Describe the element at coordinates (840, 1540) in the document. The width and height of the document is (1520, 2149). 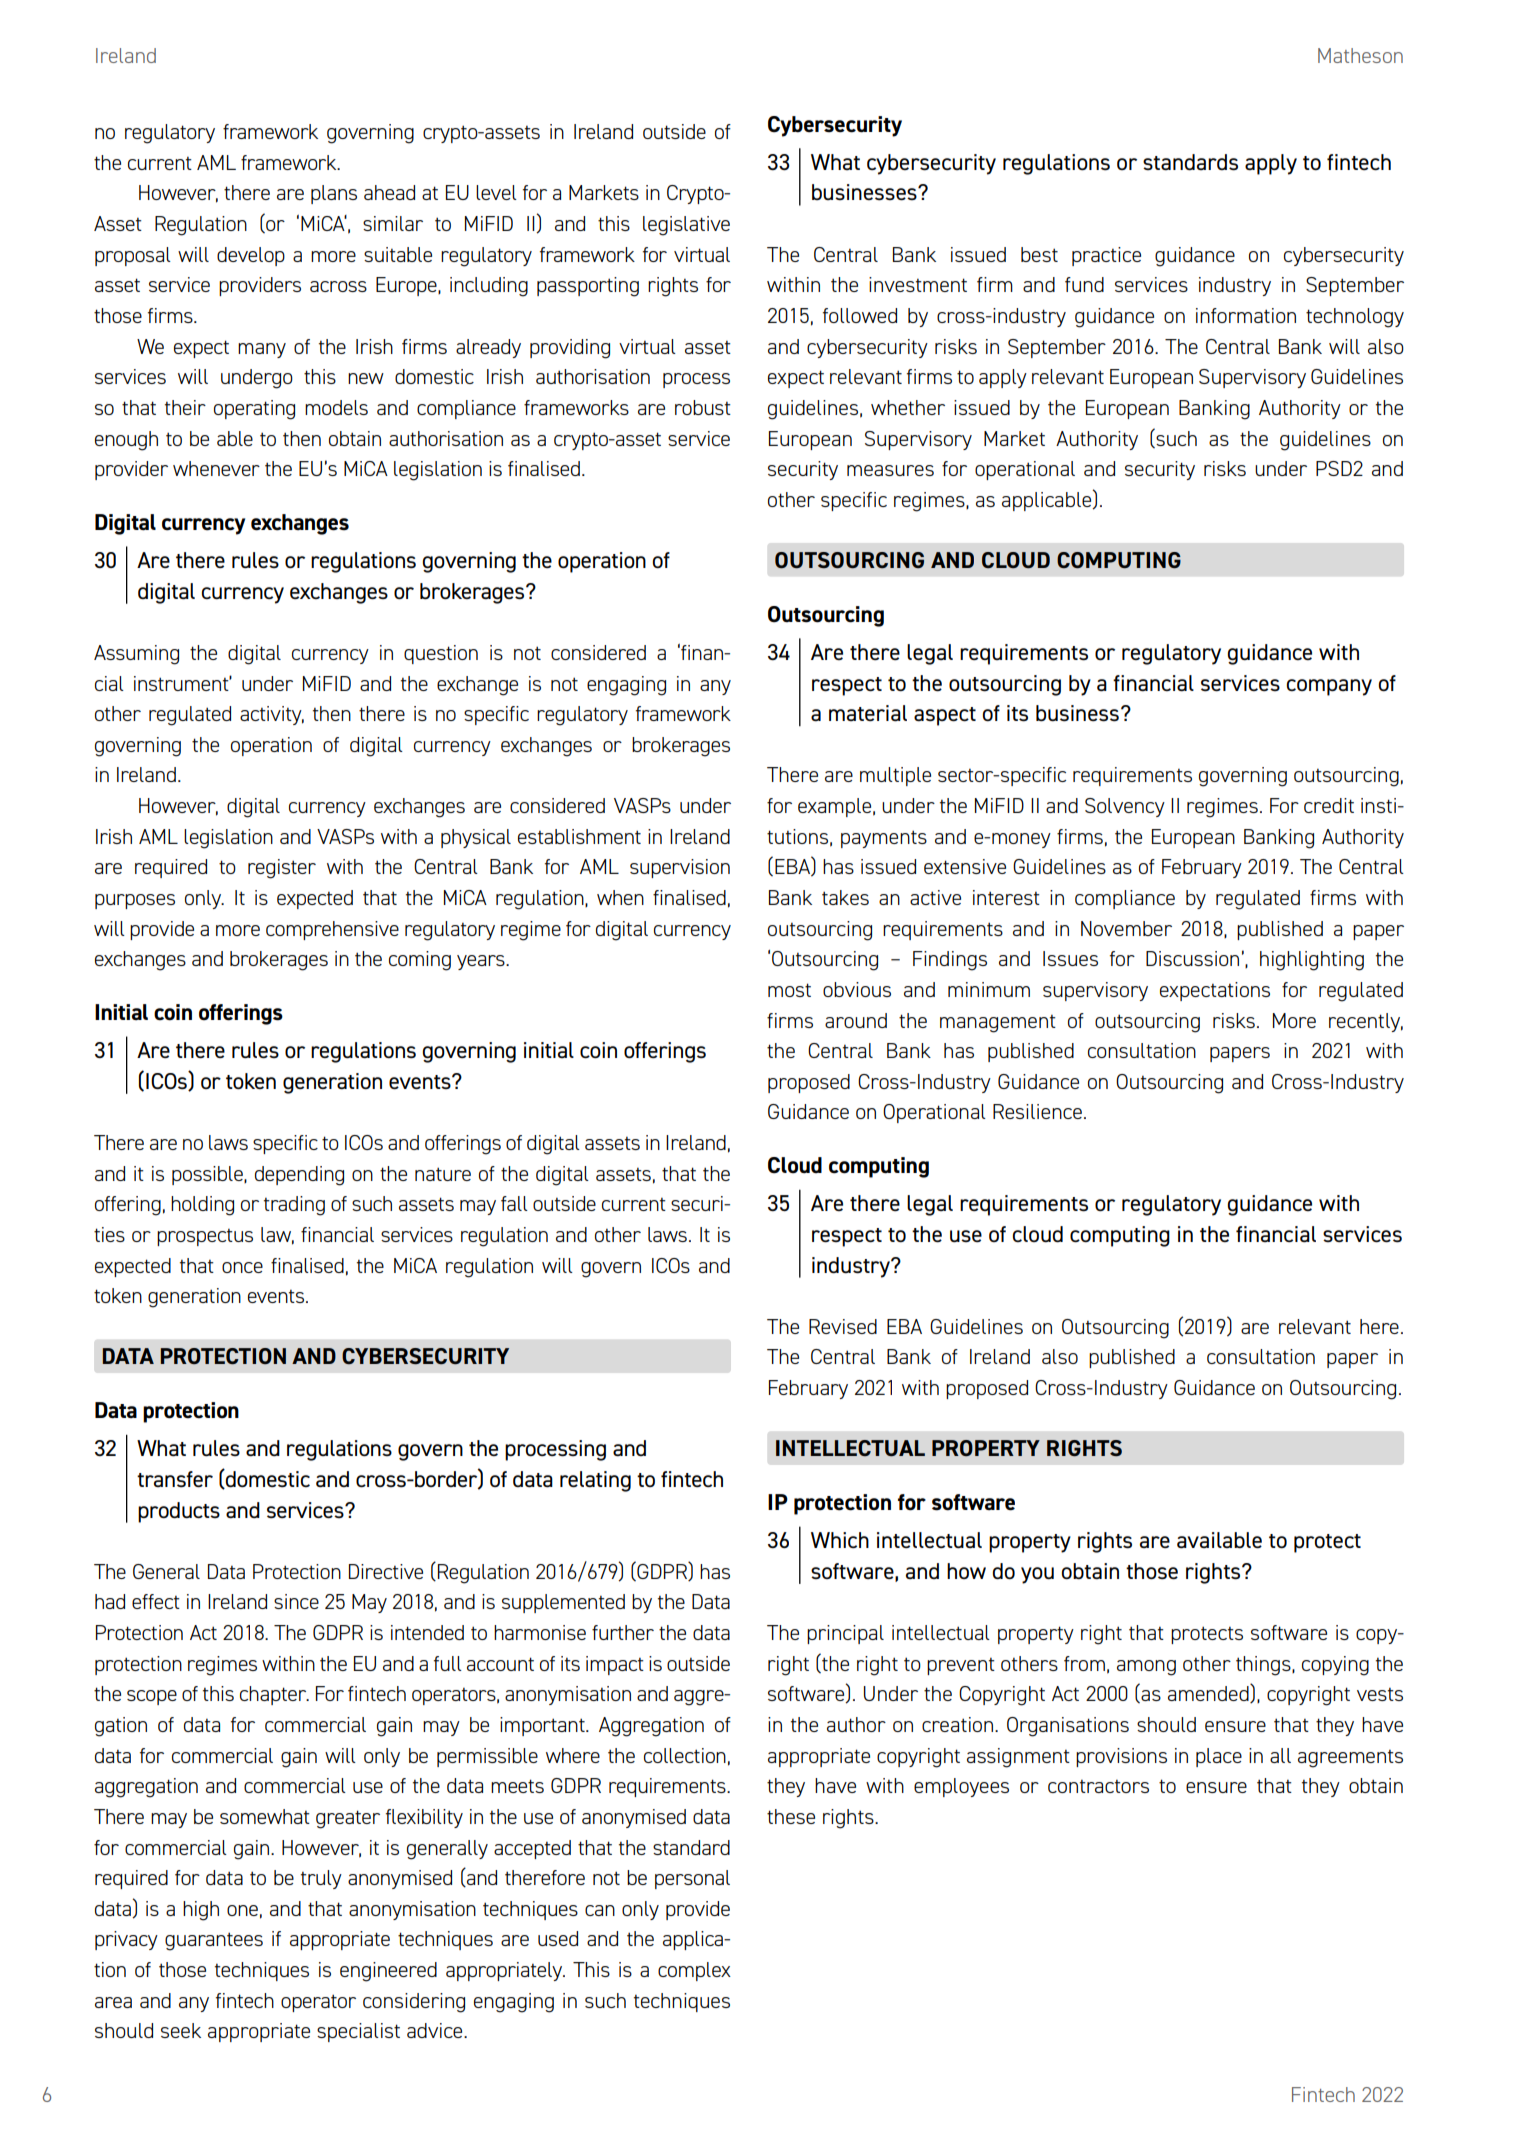
I see `Which` at that location.
